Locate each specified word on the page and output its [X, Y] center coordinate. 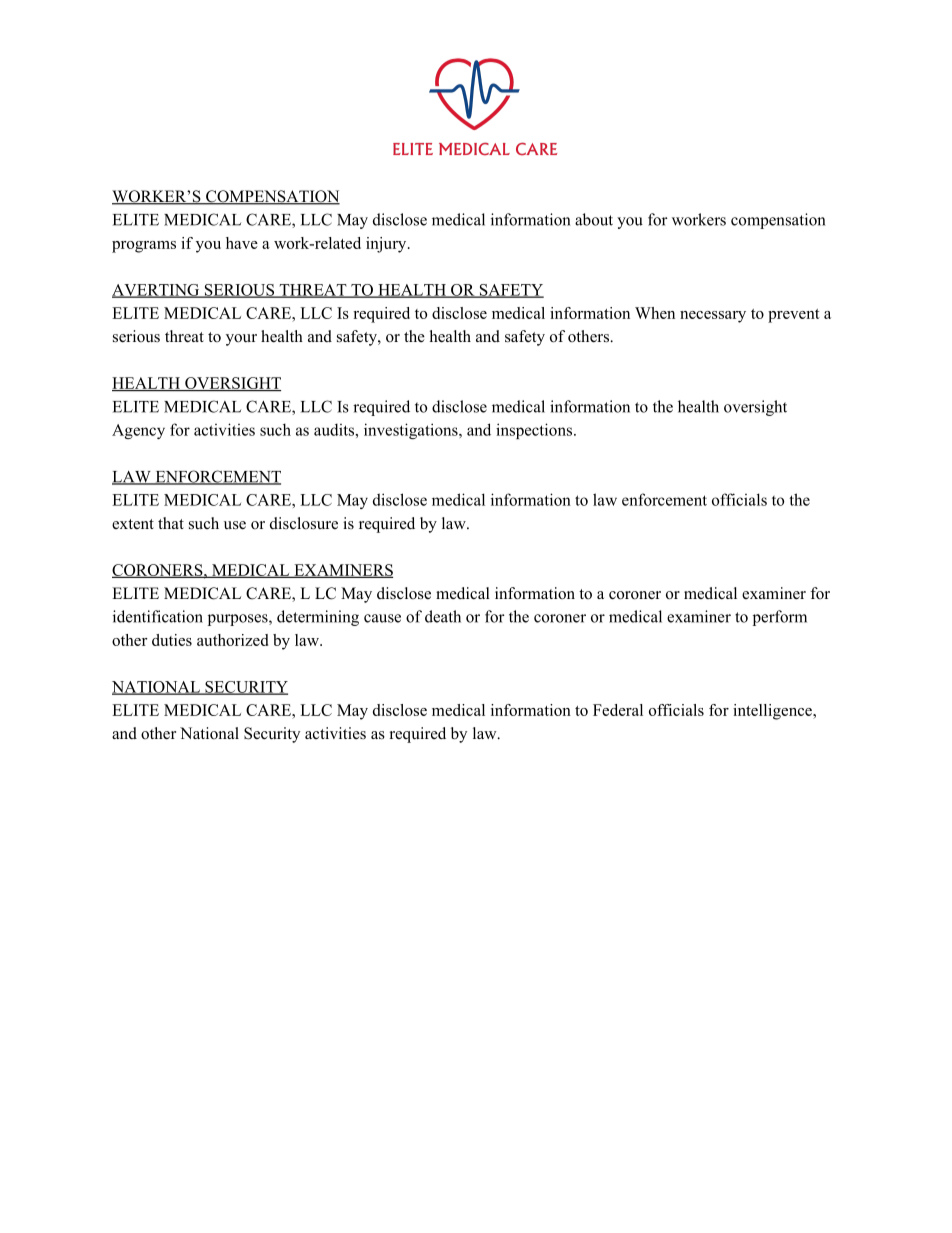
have [242, 243]
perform [780, 618]
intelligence [773, 712]
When [655, 313]
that [171, 523]
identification [158, 616]
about [594, 219]
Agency [138, 431]
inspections [534, 431]
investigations [412, 431]
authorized [232, 640]
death [443, 616]
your [241, 340]
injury [387, 245]
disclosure [304, 523]
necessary [713, 317]
